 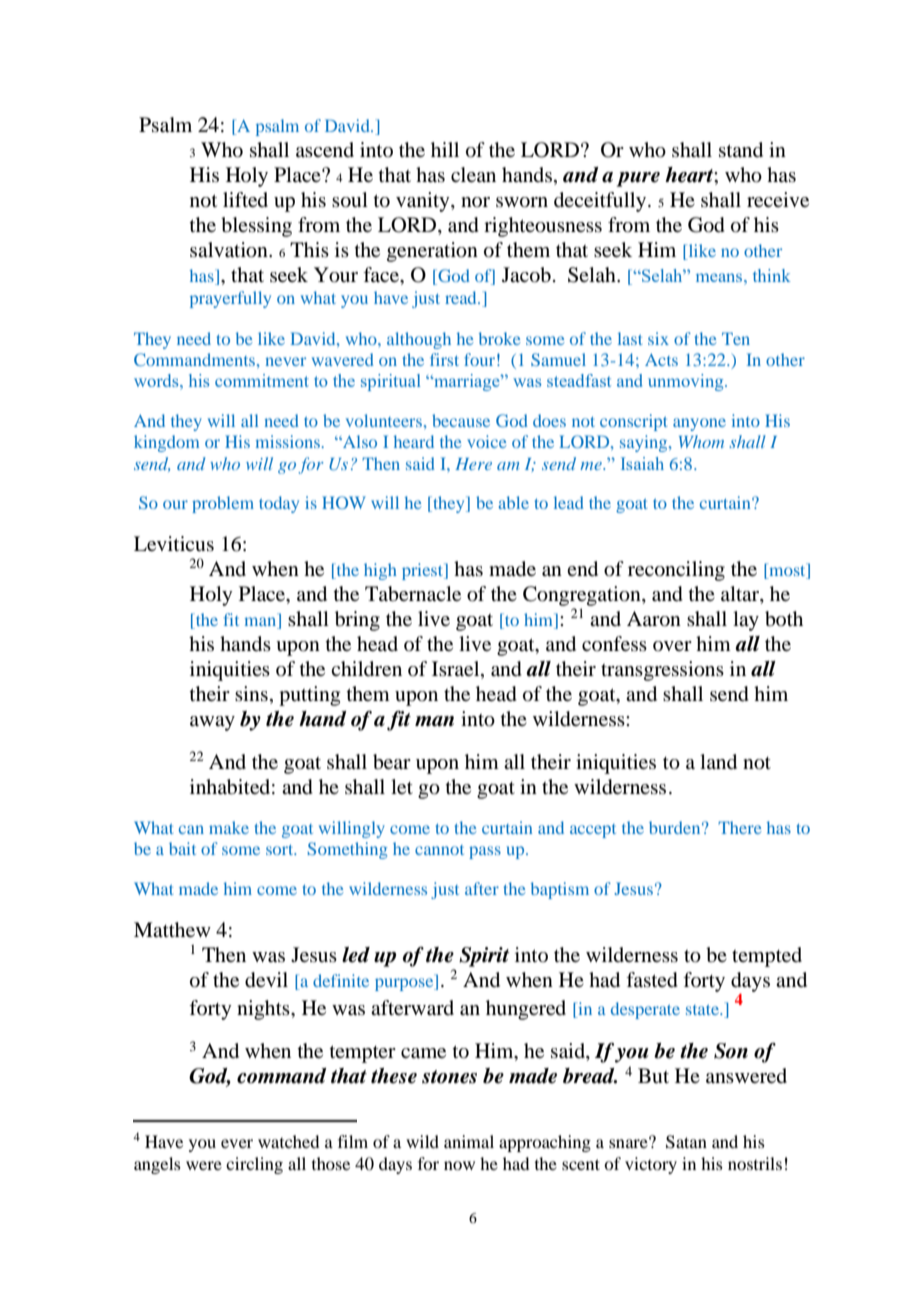 I want to click on stand, so click(x=741, y=150).
